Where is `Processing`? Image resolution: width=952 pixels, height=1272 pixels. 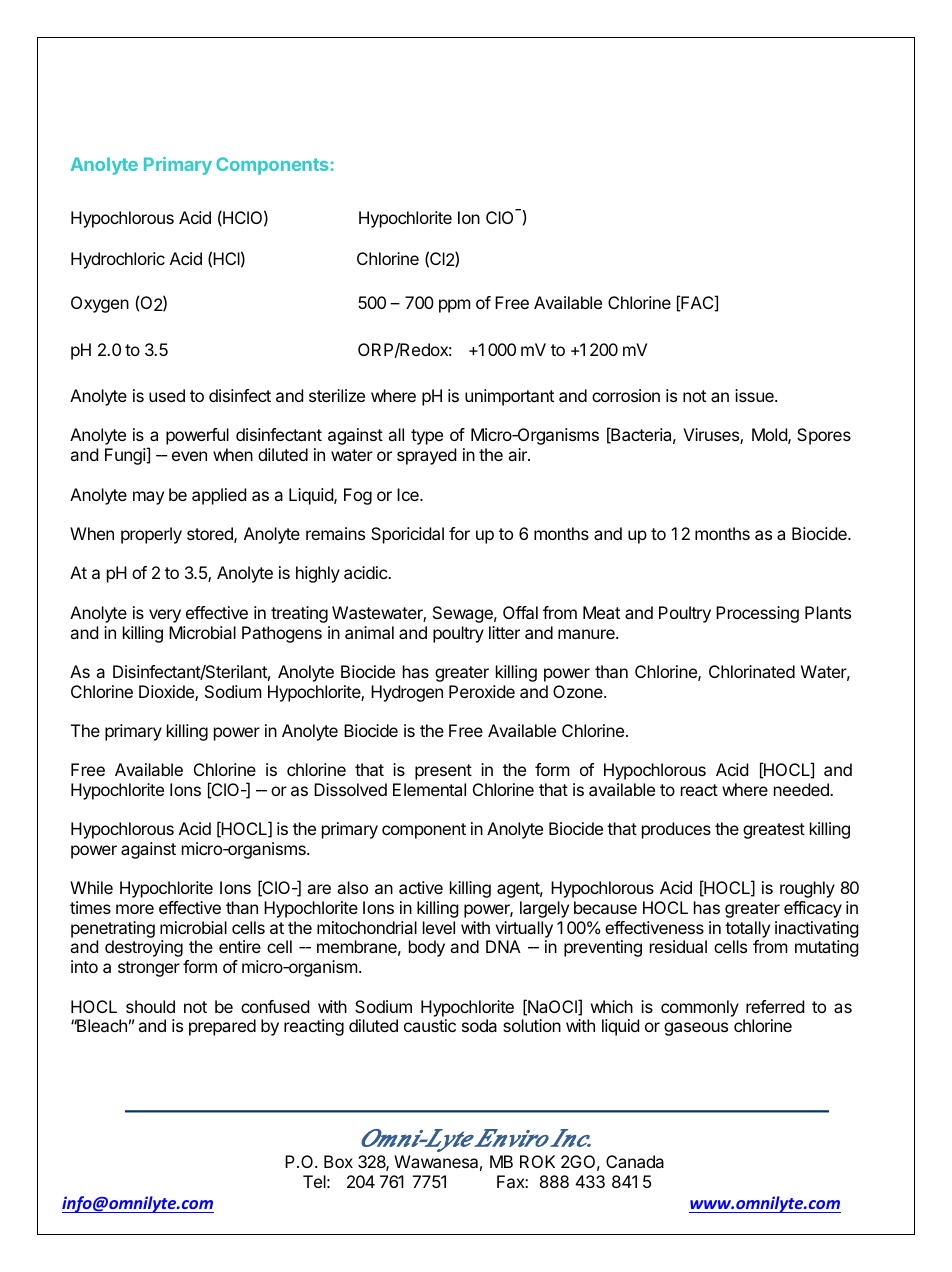 Processing is located at coordinates (757, 614).
